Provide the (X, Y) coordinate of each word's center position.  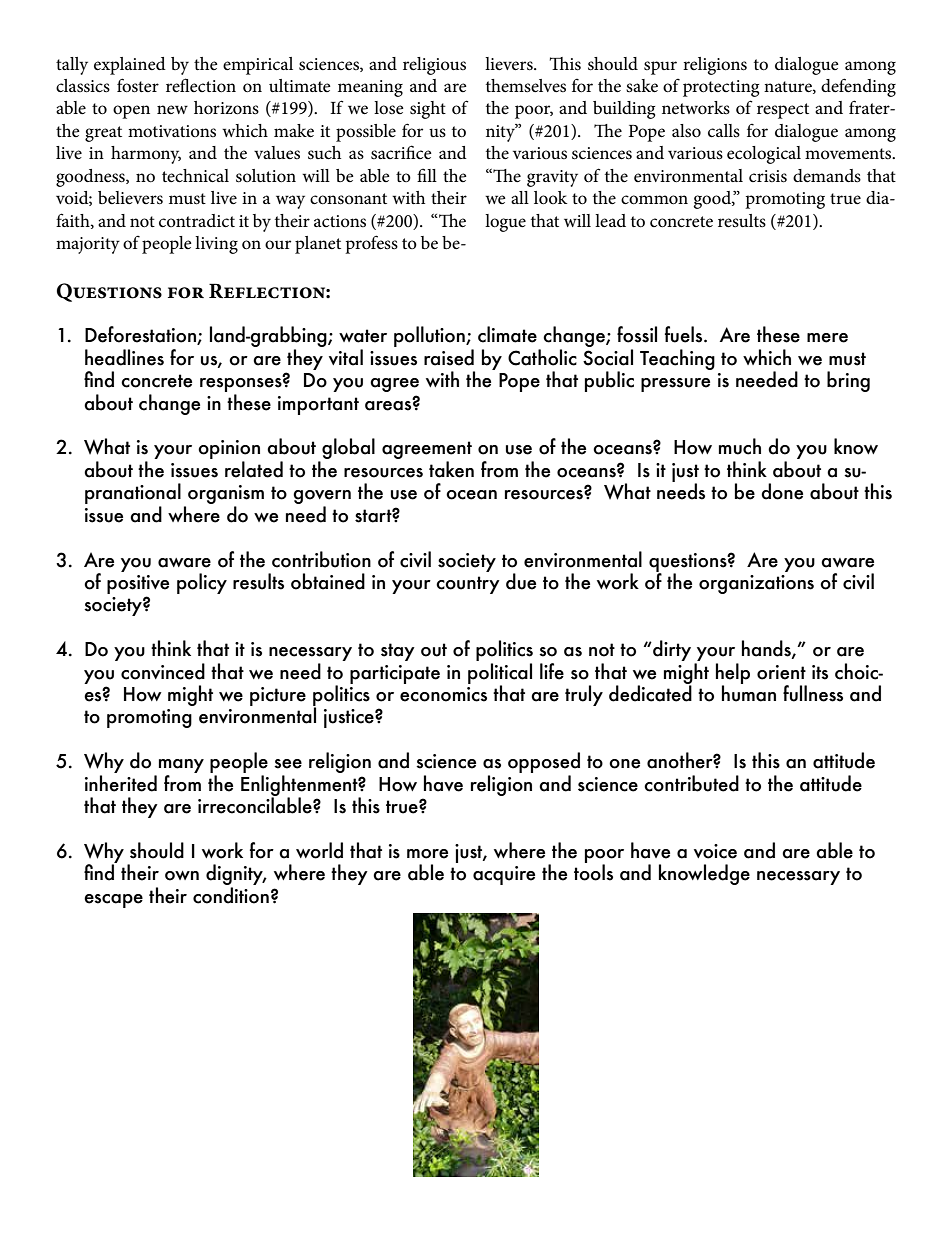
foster (138, 85)
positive (138, 584)
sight (428, 110)
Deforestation (141, 335)
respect (783, 111)
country (468, 585)
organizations (756, 584)
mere (827, 338)
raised (449, 357)
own (182, 876)
